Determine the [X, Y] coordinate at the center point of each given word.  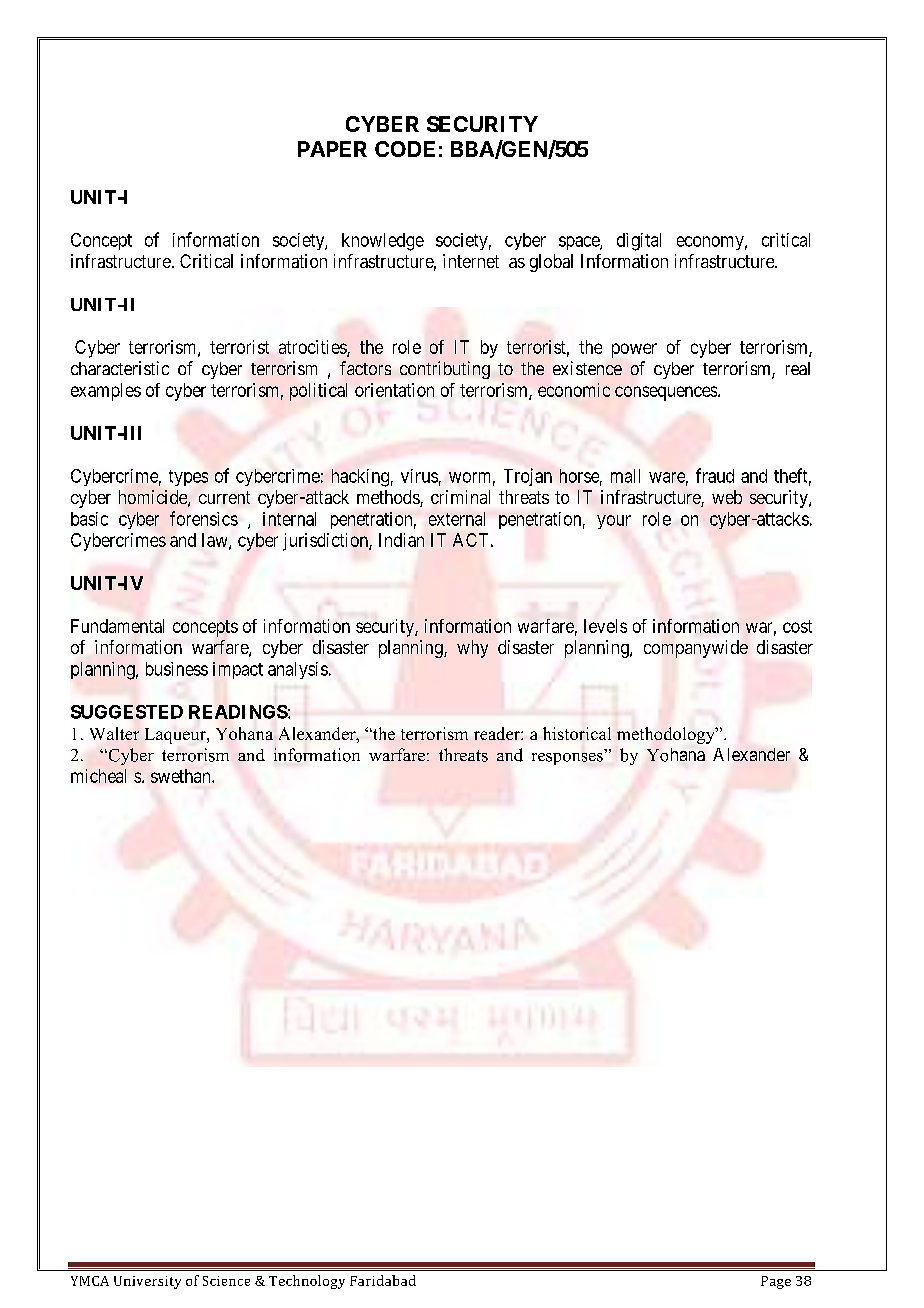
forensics [204, 518]
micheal [98, 776]
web [727, 497]
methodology [667, 735]
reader [498, 733]
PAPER [332, 149]
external [457, 519]
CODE [405, 149]
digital [639, 242]
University [147, 1282]
